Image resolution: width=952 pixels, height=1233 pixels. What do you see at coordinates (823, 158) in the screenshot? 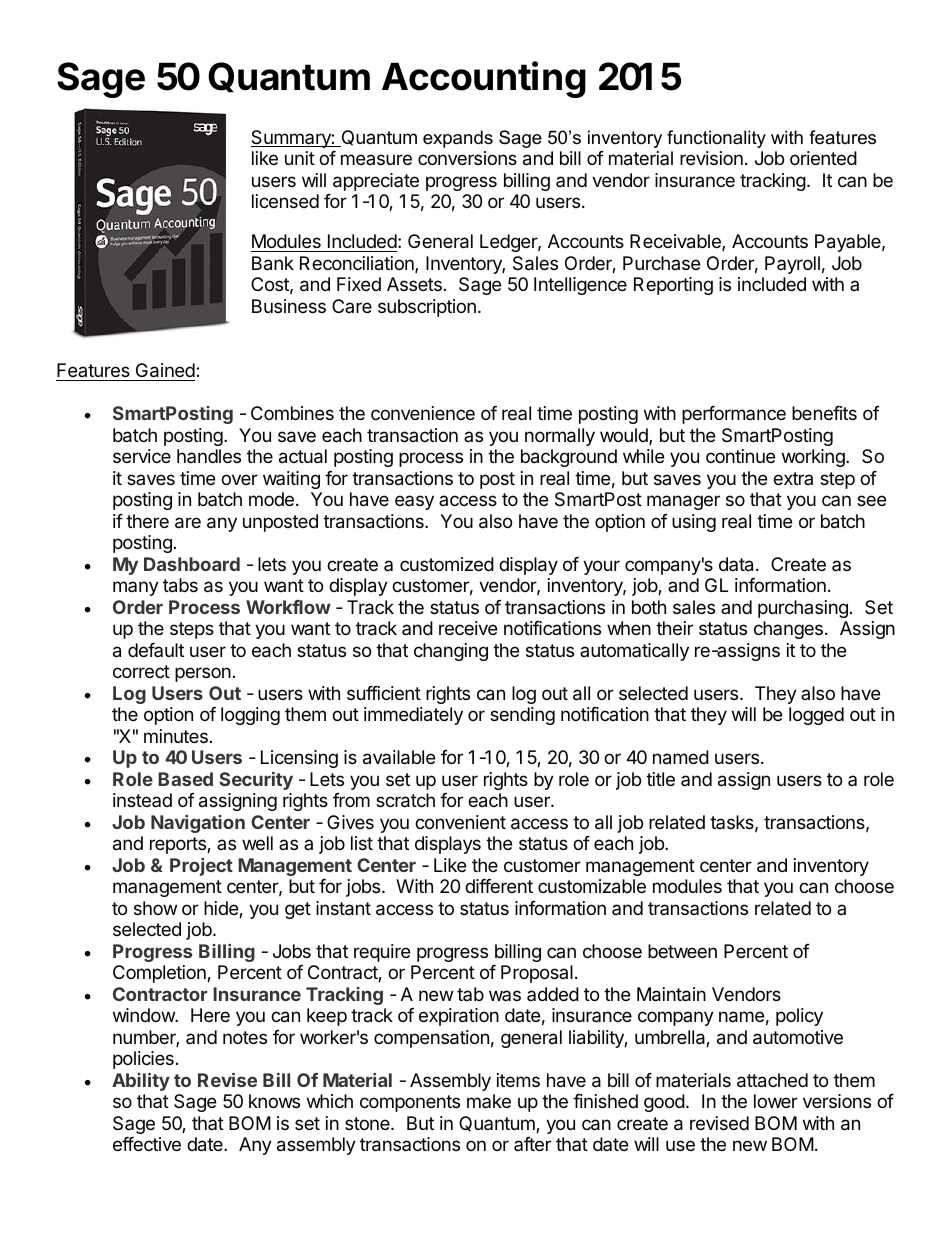
I see `oriented` at bounding box center [823, 158].
